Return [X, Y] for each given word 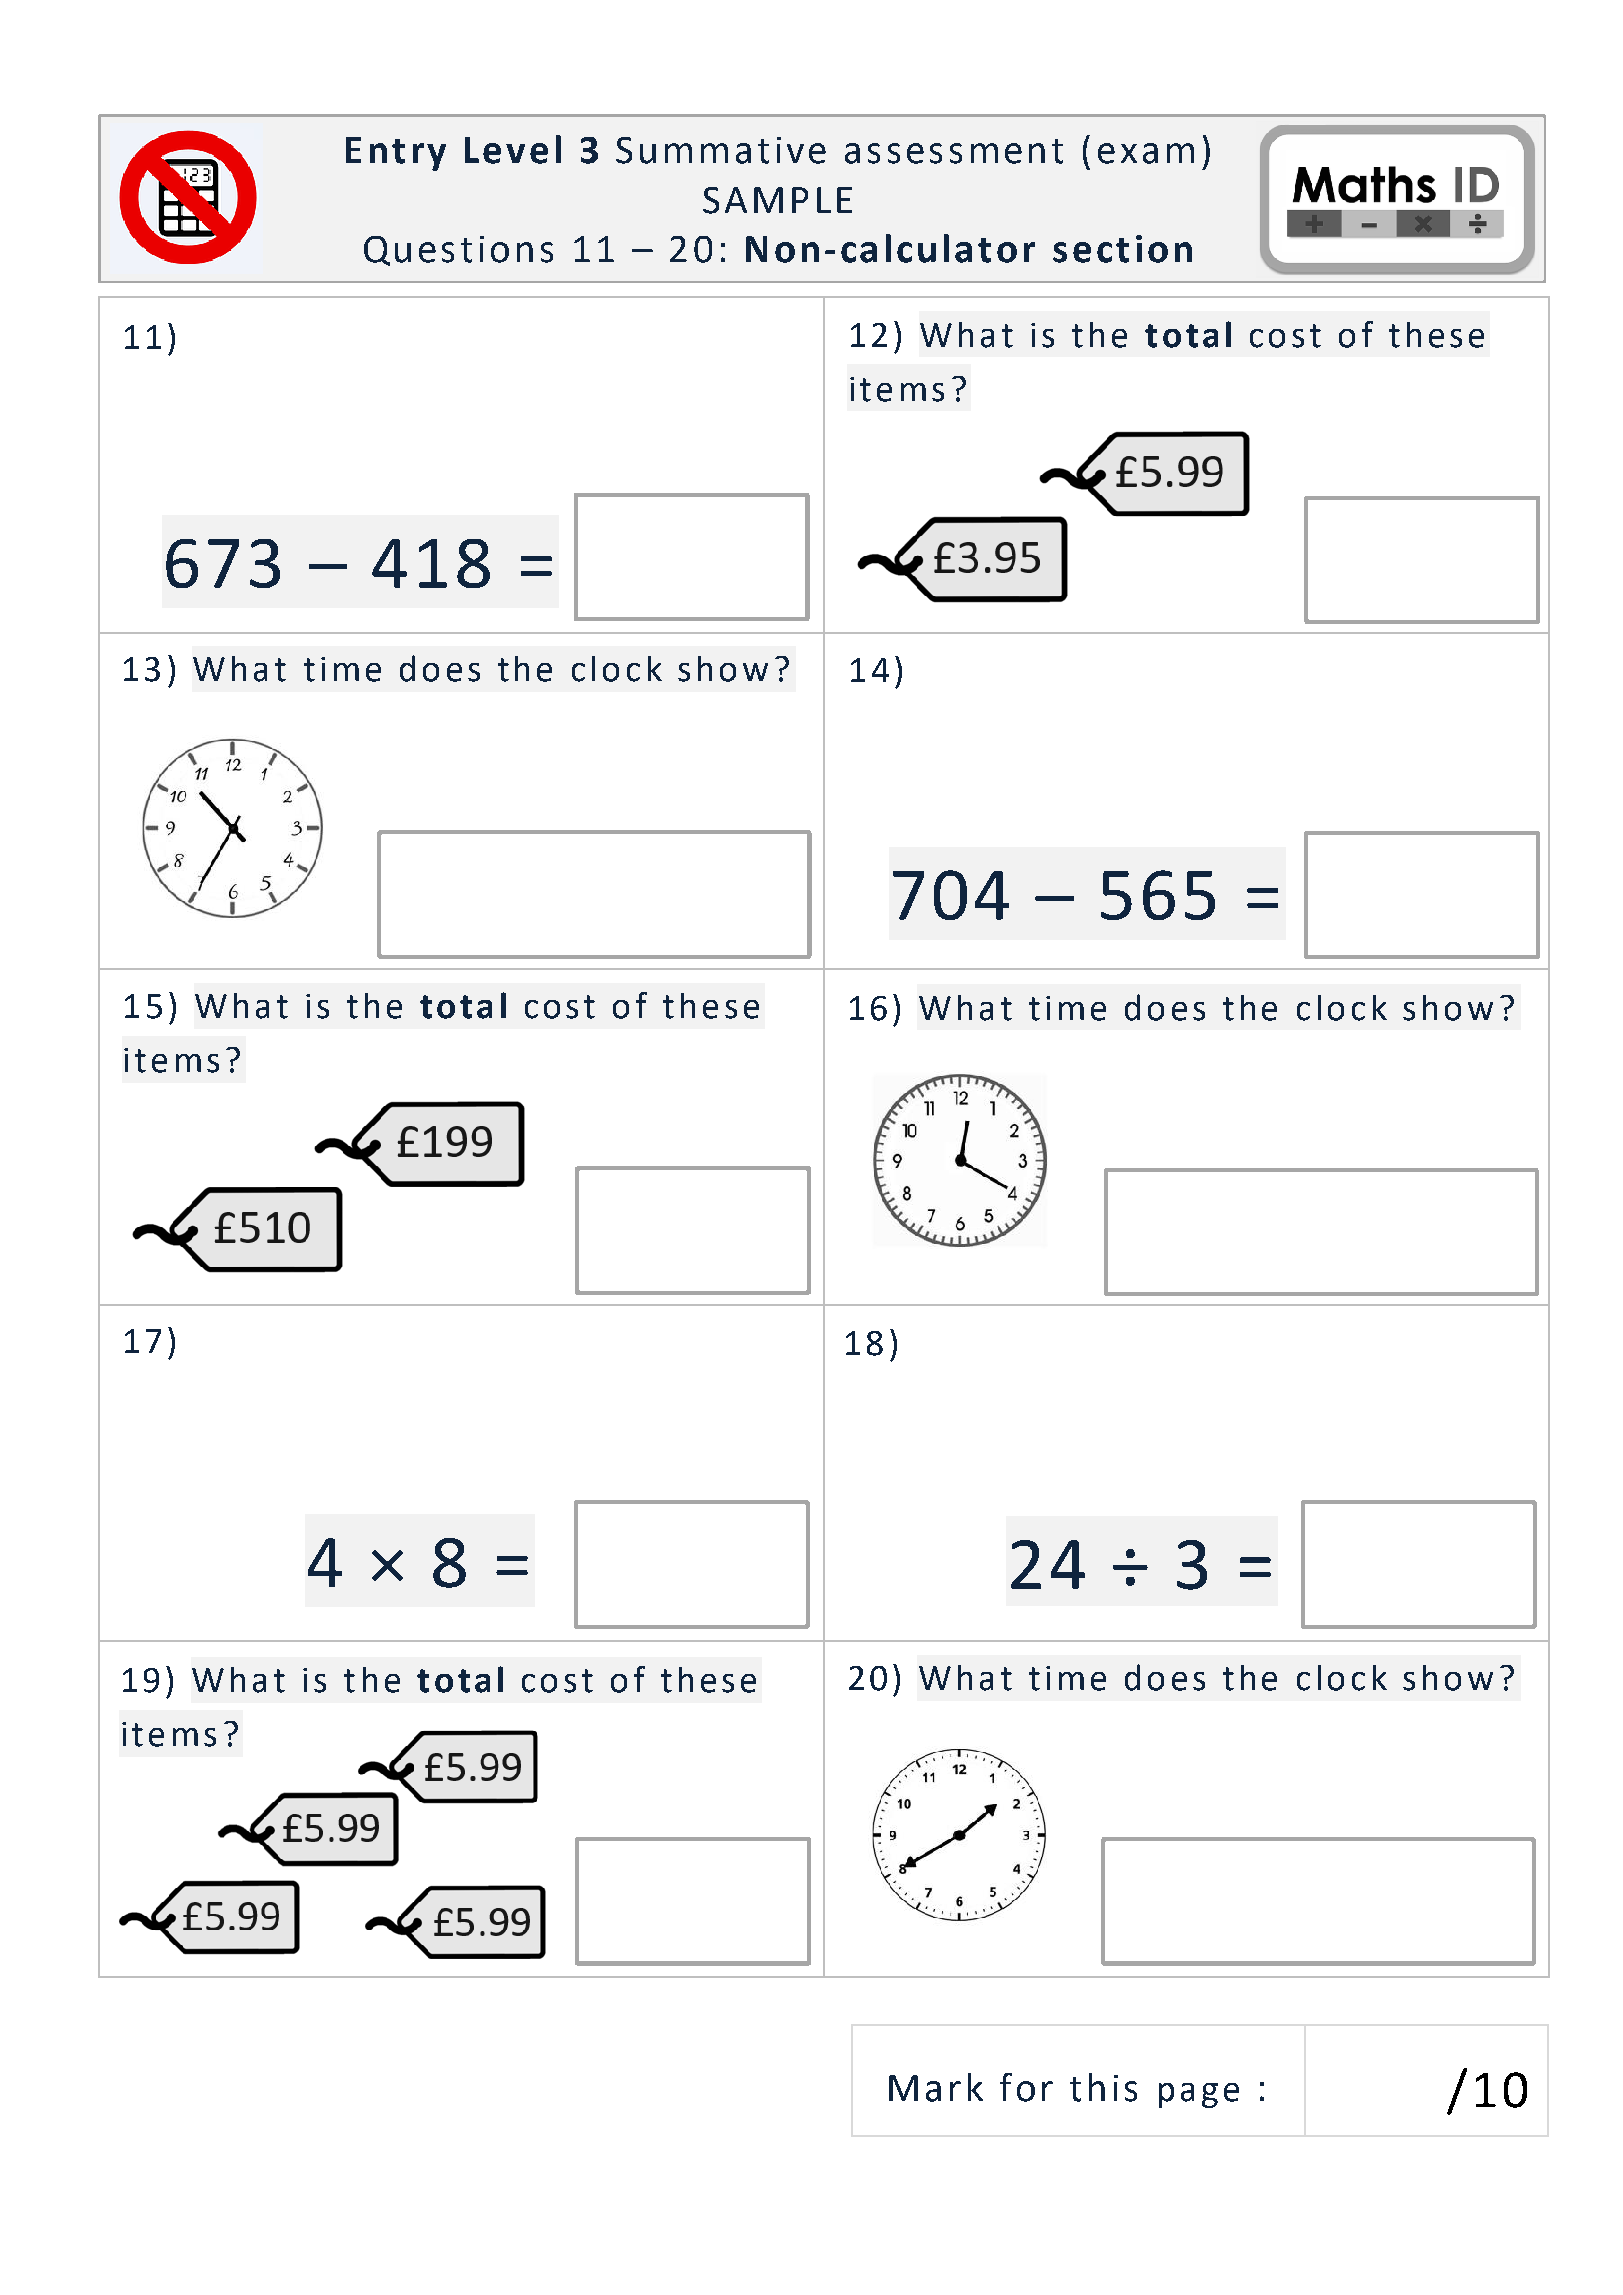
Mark [936, 2087]
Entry [396, 154]
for [1026, 2087]
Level [513, 149]
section [1122, 249]
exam [1146, 153]
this [1103, 2087]
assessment [954, 151]
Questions [458, 251]
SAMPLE [777, 200]
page [1199, 2095]
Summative [721, 150]
